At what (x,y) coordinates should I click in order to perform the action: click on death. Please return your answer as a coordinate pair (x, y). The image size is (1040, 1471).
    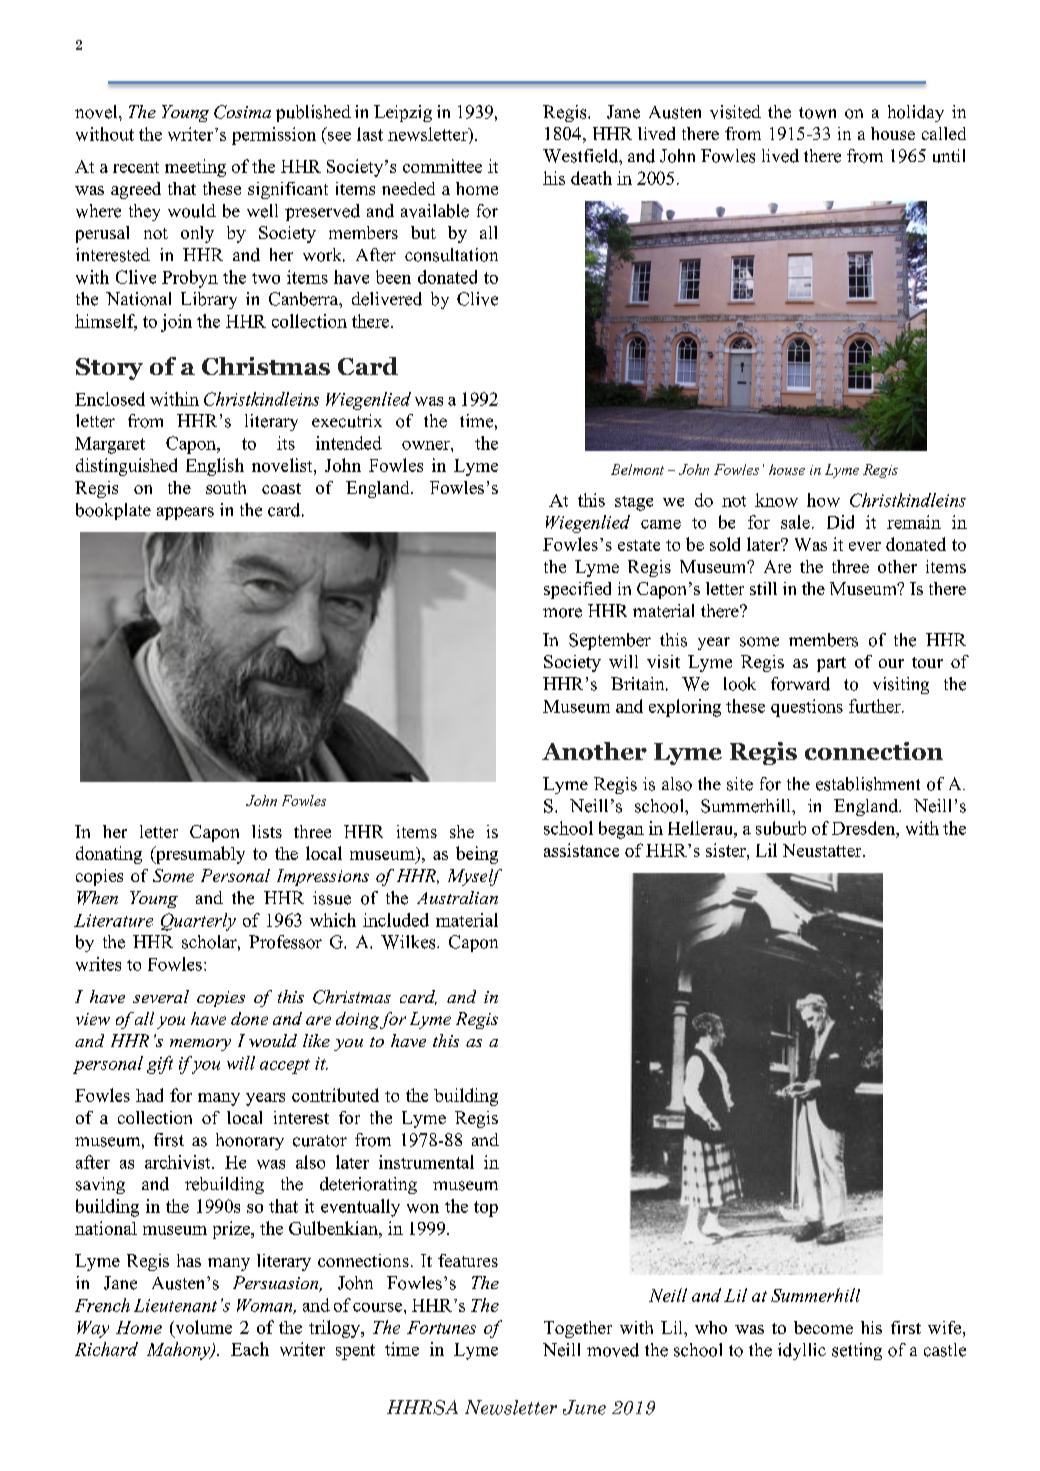
    Looking at the image, I should click on (591, 178).
